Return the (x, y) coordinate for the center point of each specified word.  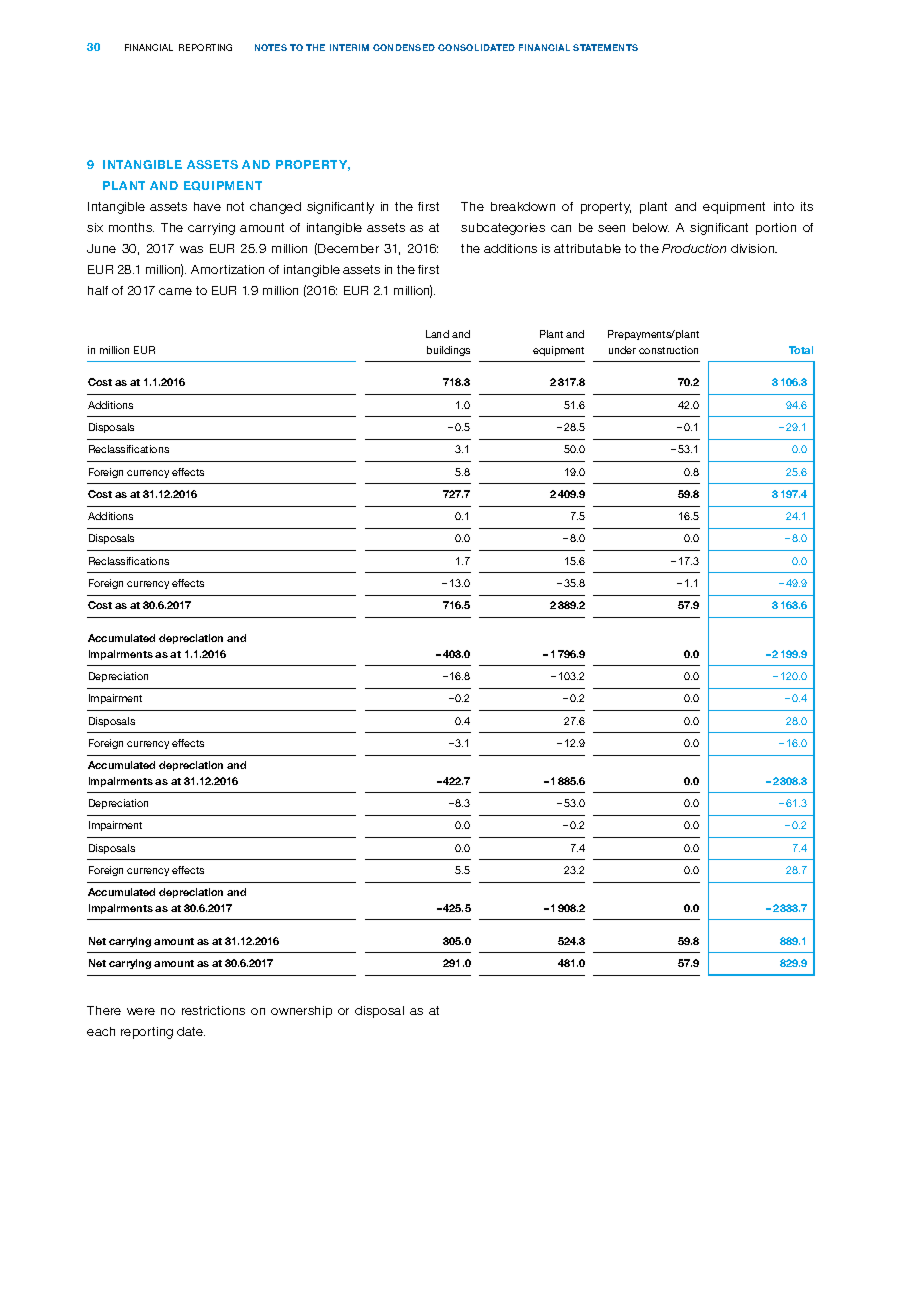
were (141, 1011)
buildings (448, 351)
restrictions (213, 1010)
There (104, 1010)
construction (668, 350)
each (101, 1031)
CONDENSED (404, 47)
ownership (301, 1012)
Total (801, 350)
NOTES (271, 47)
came (175, 291)
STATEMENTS (605, 47)
